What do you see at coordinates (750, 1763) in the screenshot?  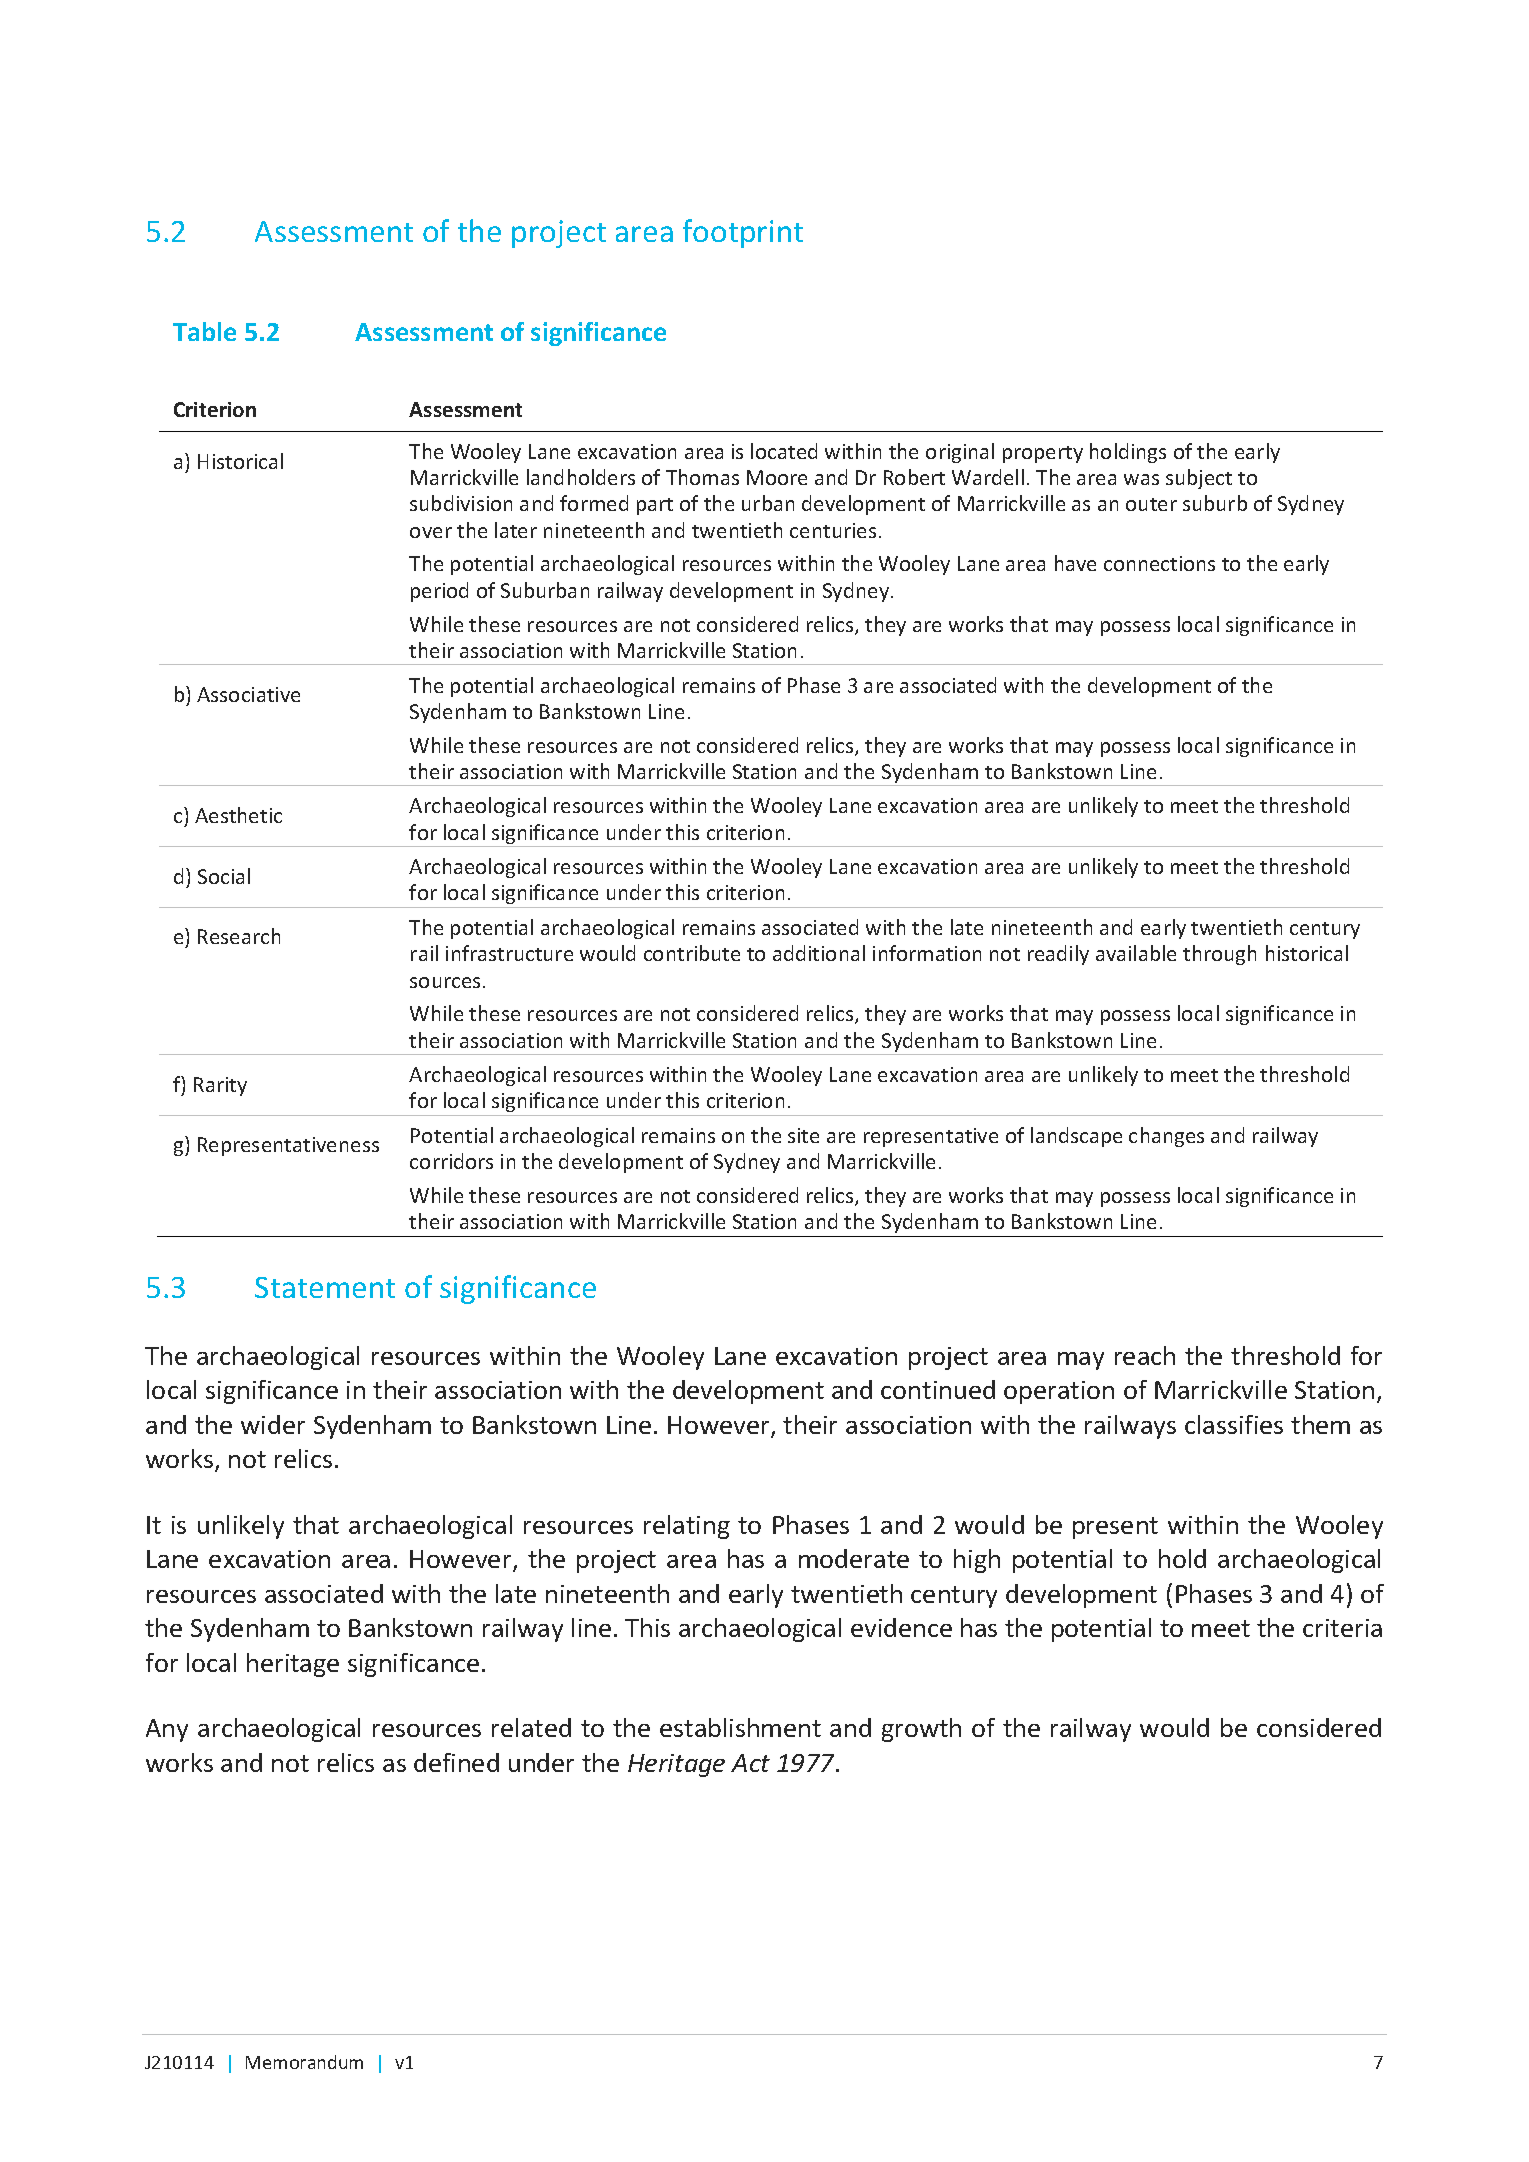 I see `Act` at bounding box center [750, 1763].
